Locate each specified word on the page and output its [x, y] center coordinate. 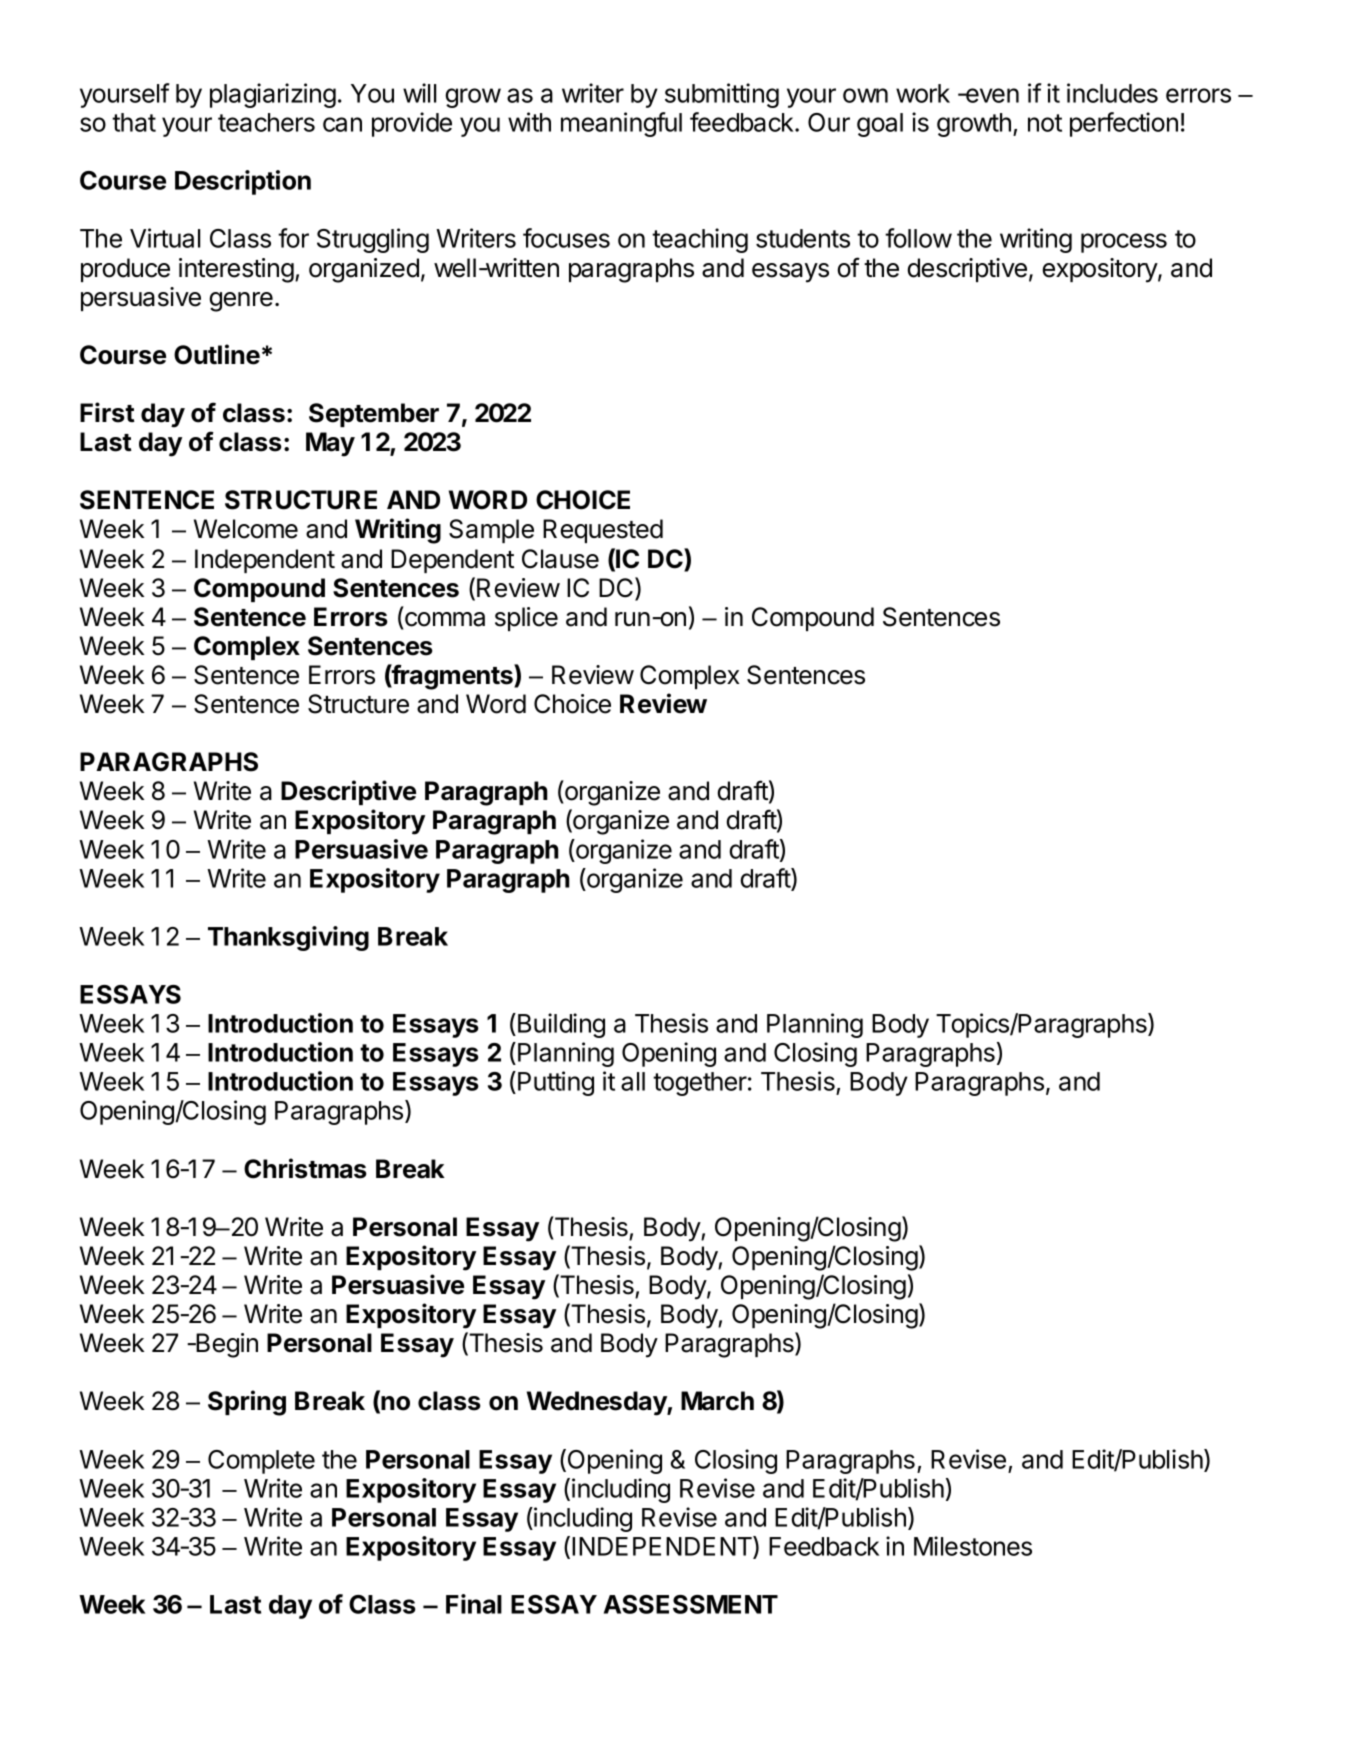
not [1045, 123]
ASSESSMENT [691, 1604]
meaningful [621, 124]
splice [526, 619]
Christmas [305, 1168]
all [633, 1081]
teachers [266, 122]
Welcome [246, 529]
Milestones [973, 1546]
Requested [603, 531]
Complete [261, 1462]
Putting [556, 1083]
